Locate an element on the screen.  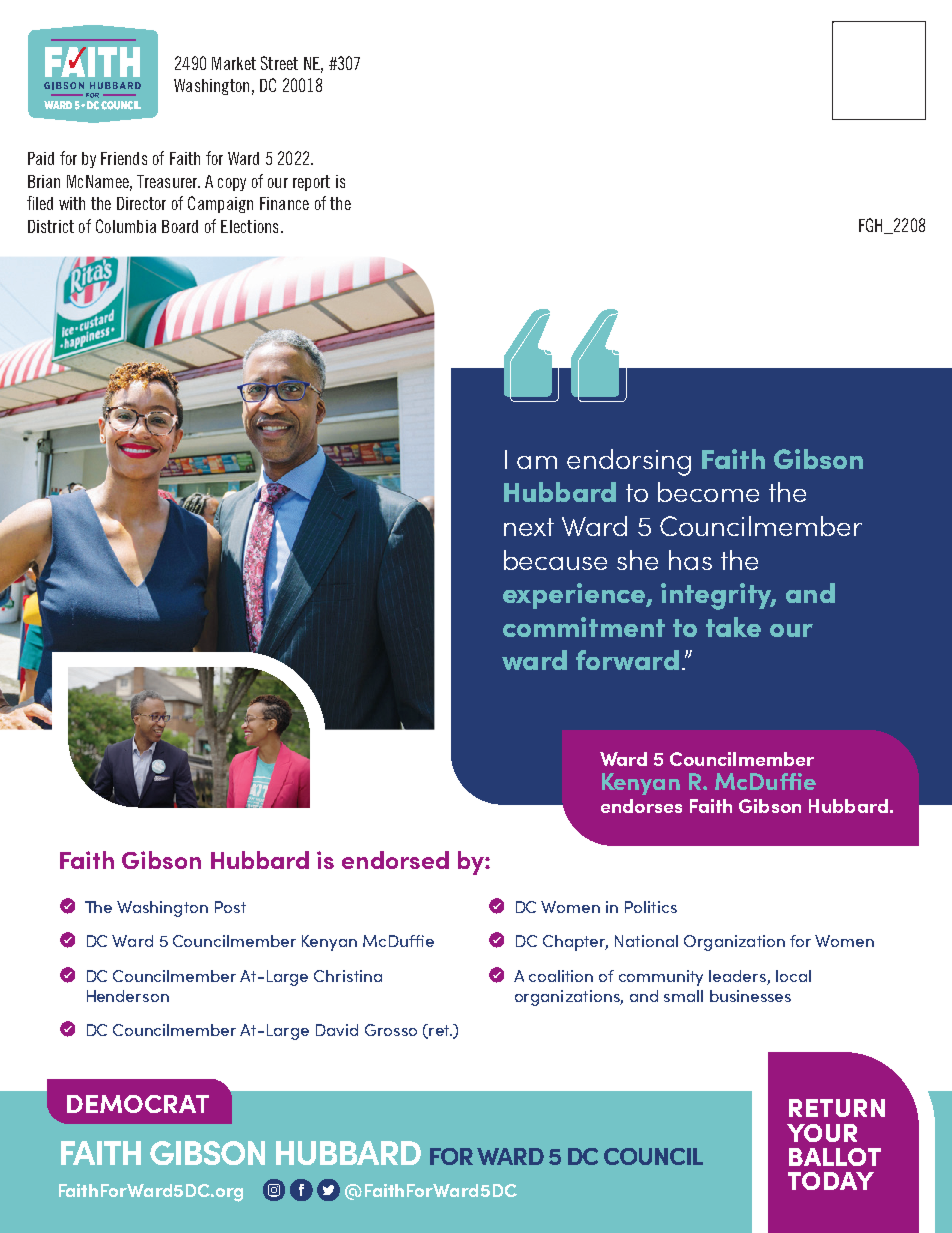
report is located at coordinates (311, 183).
